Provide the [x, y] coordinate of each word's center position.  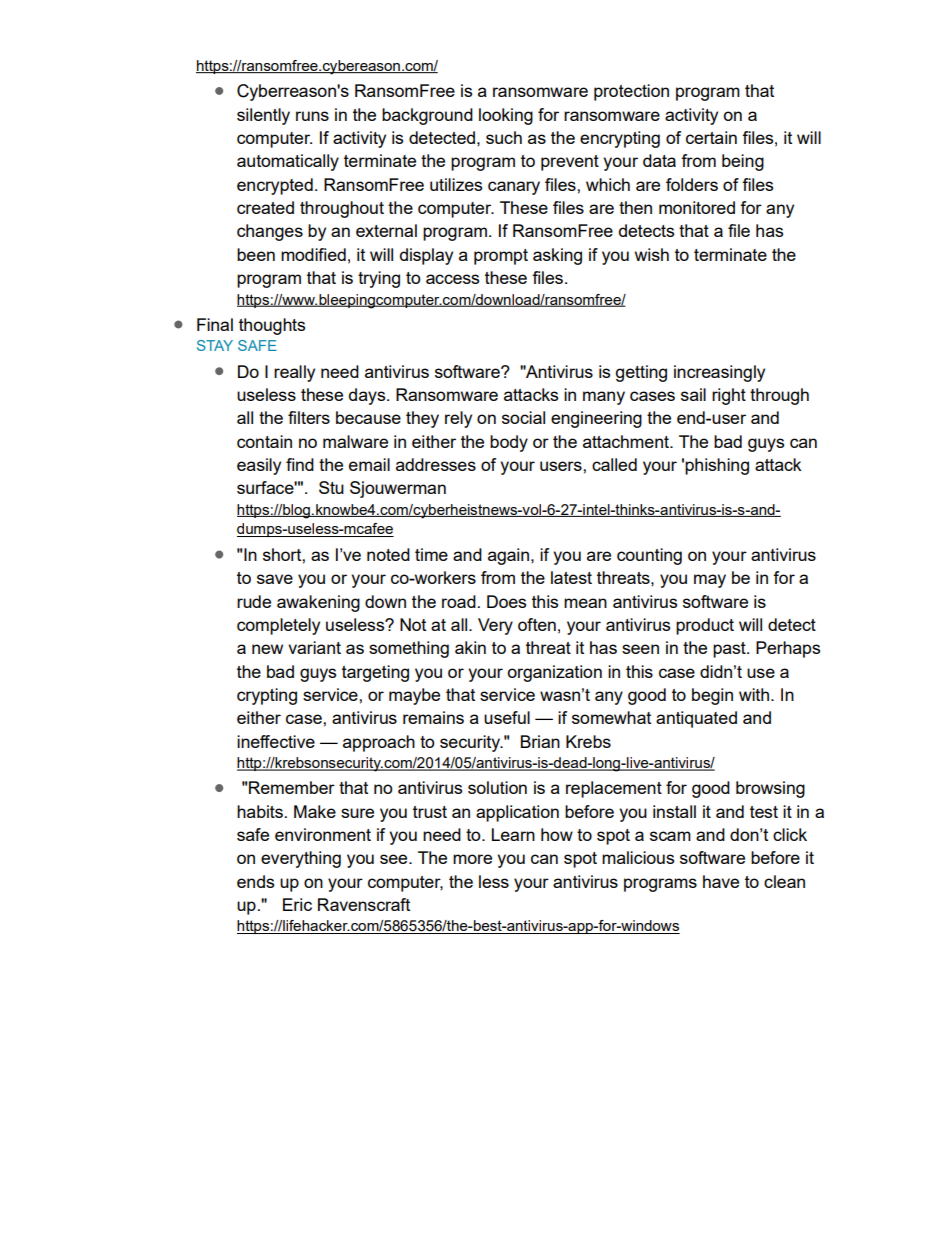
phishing [717, 466]
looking [506, 116]
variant [314, 647]
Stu [331, 487]
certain [711, 137]
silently [263, 116]
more [472, 859]
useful [507, 717]
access [452, 279]
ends [255, 881]
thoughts [272, 326]
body [509, 443]
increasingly [719, 373]
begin [712, 696]
